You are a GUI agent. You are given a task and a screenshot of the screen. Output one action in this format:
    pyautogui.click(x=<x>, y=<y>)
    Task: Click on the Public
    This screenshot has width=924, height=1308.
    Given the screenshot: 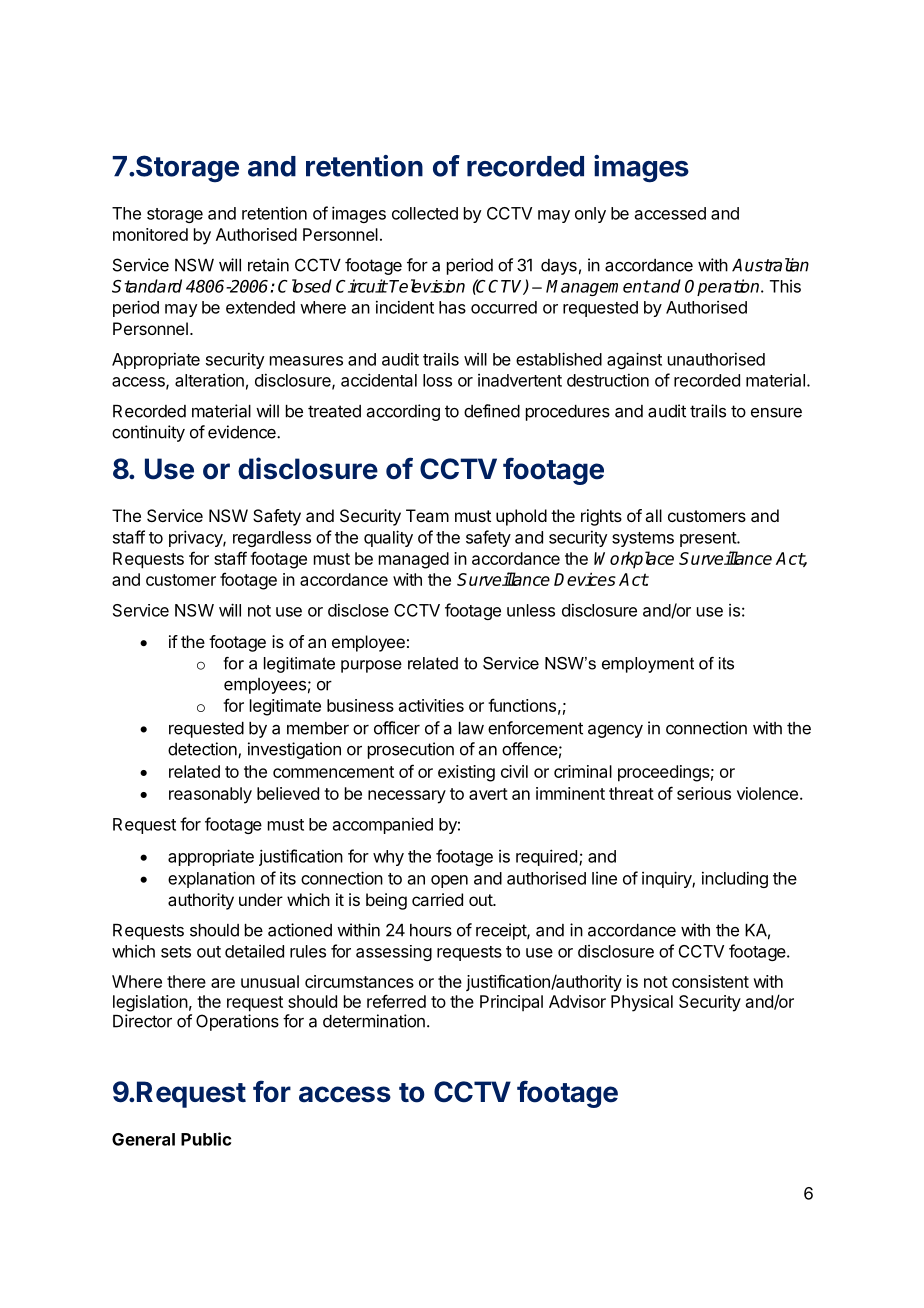 What is the action you would take?
    pyautogui.click(x=206, y=1139)
